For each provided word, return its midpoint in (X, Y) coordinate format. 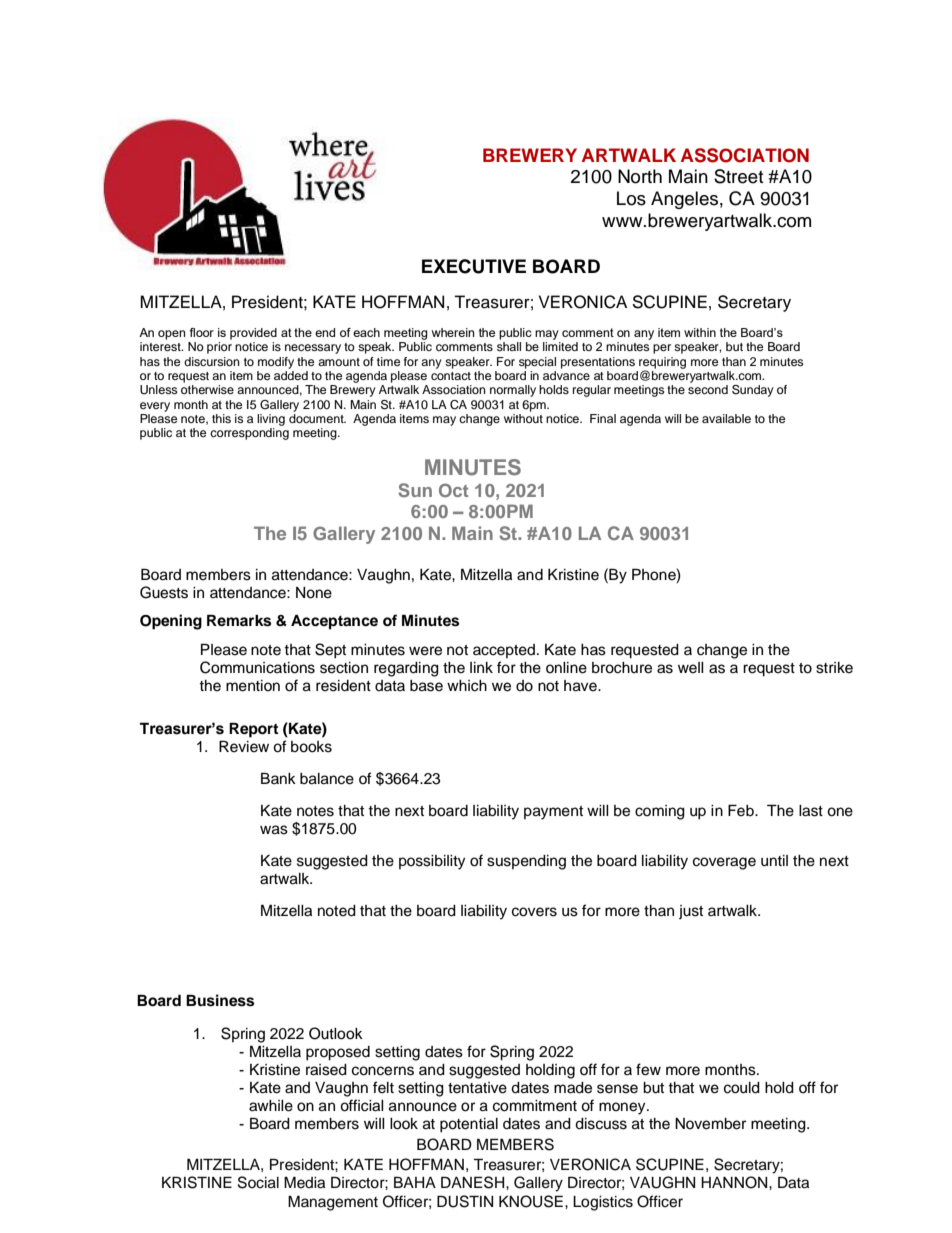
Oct (453, 490)
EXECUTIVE (474, 266)
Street (738, 176)
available (726, 418)
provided (253, 334)
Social (258, 1182)
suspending (526, 862)
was (274, 830)
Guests (164, 592)
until (774, 861)
